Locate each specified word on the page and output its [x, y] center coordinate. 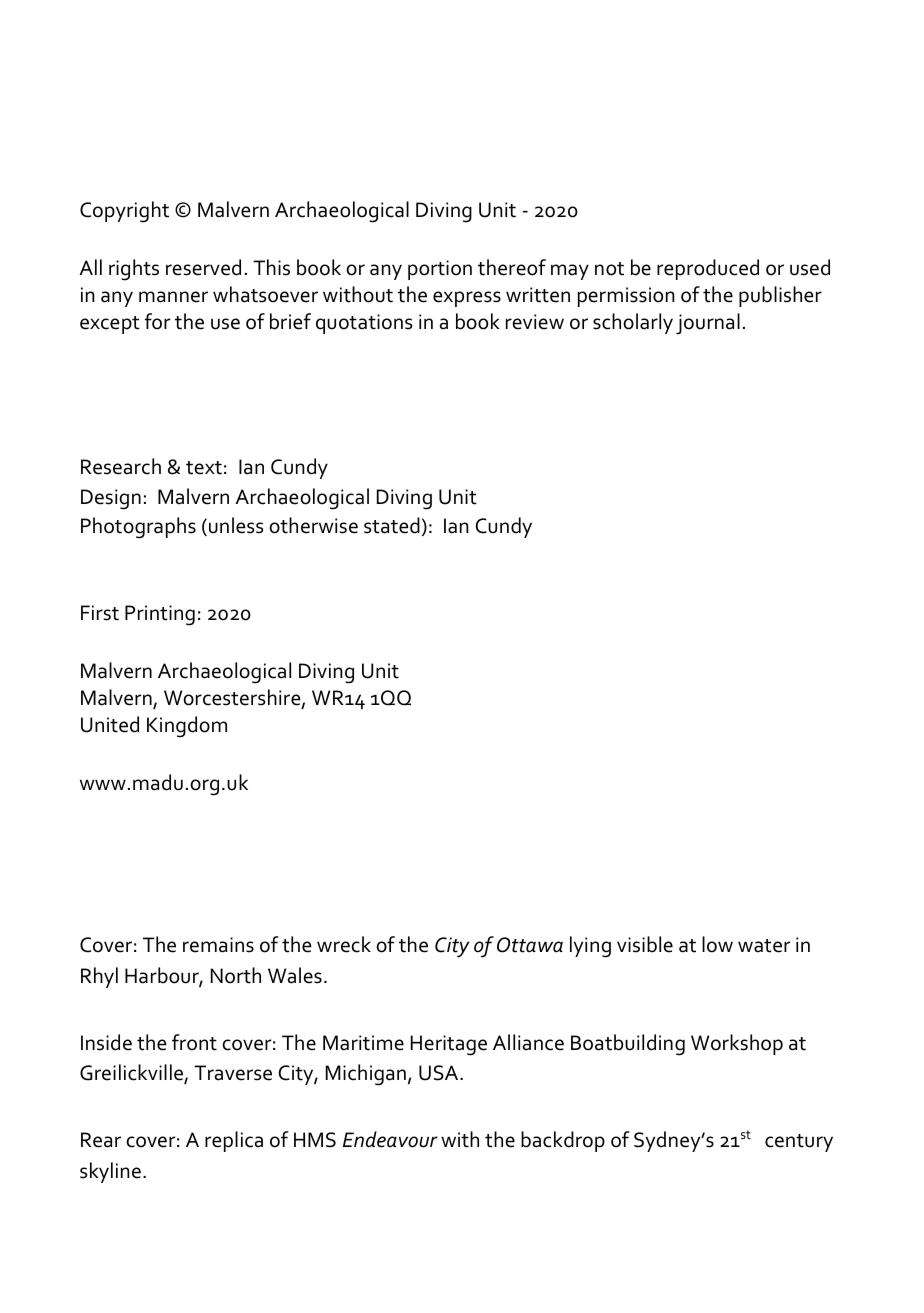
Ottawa [530, 945]
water [764, 946]
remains [218, 945]
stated [392, 525]
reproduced [708, 269]
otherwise [313, 525]
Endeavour [390, 1139]
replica [234, 1141]
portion [440, 270]
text [204, 468]
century [799, 1143]
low [717, 944]
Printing [160, 615]
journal [708, 324]
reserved [203, 267]
